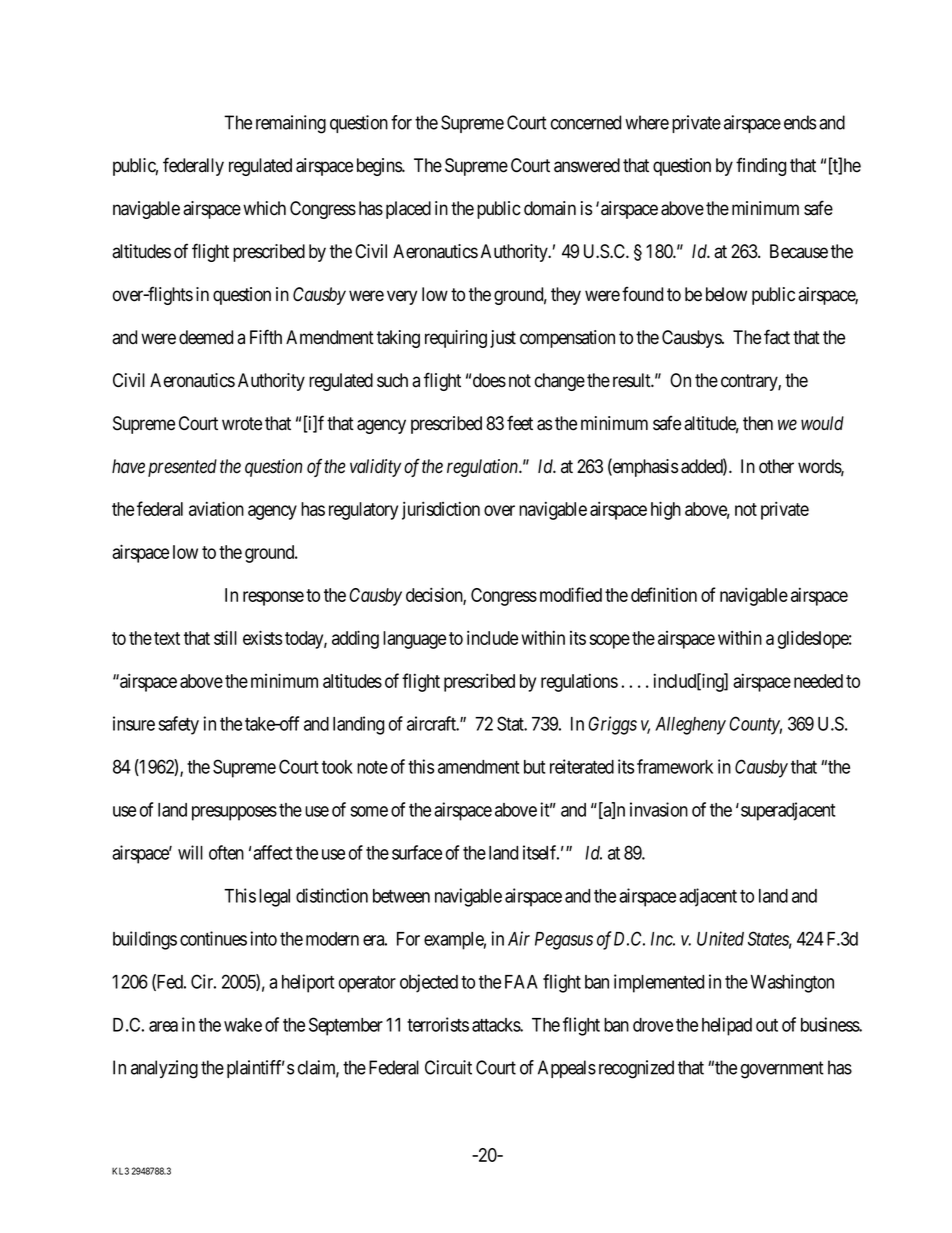 The image size is (952, 1233). What do you see at coordinates (380, 167) in the screenshot?
I see `begins` at bounding box center [380, 167].
